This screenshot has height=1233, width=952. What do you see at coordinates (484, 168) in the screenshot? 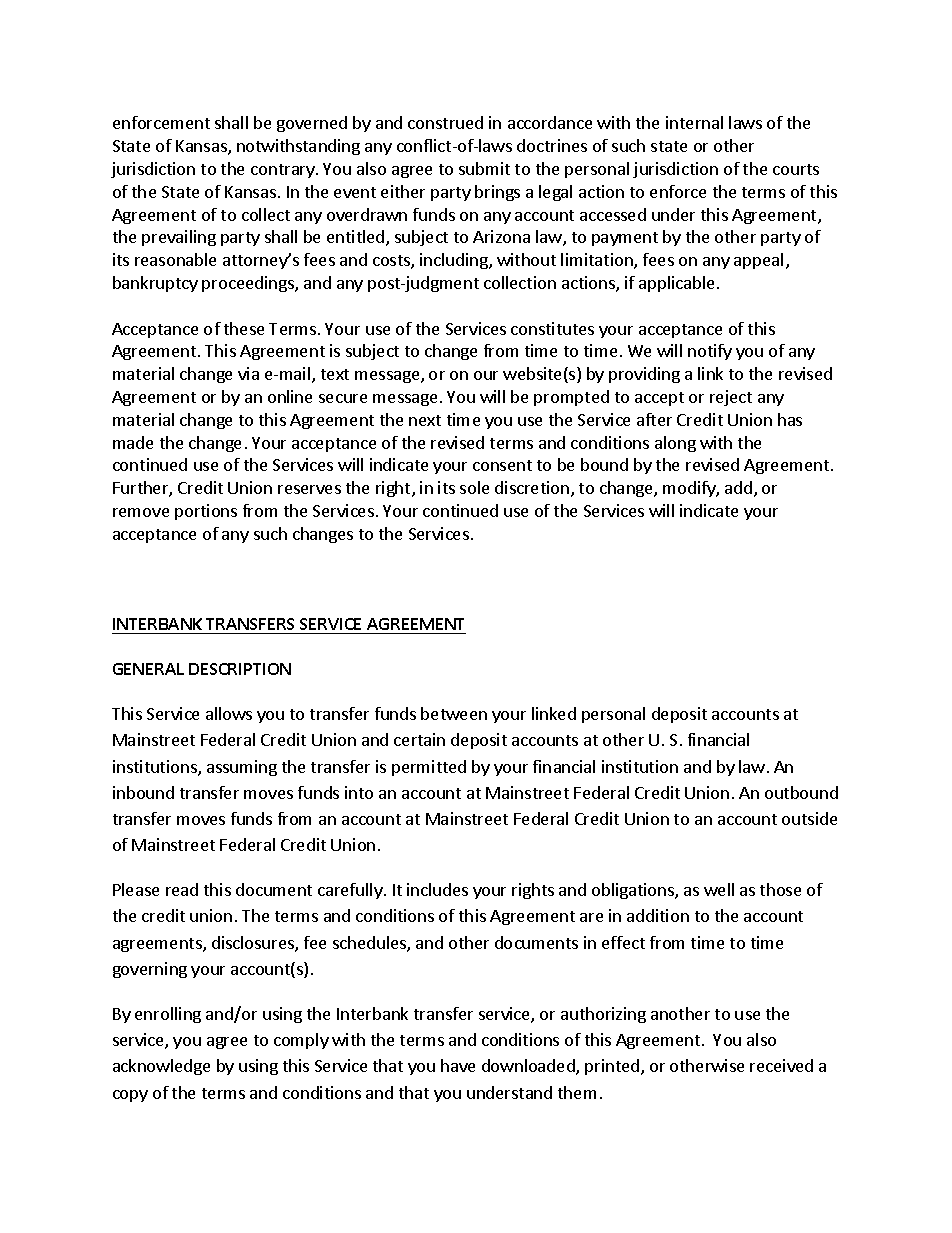
I see `submit` at bounding box center [484, 168].
